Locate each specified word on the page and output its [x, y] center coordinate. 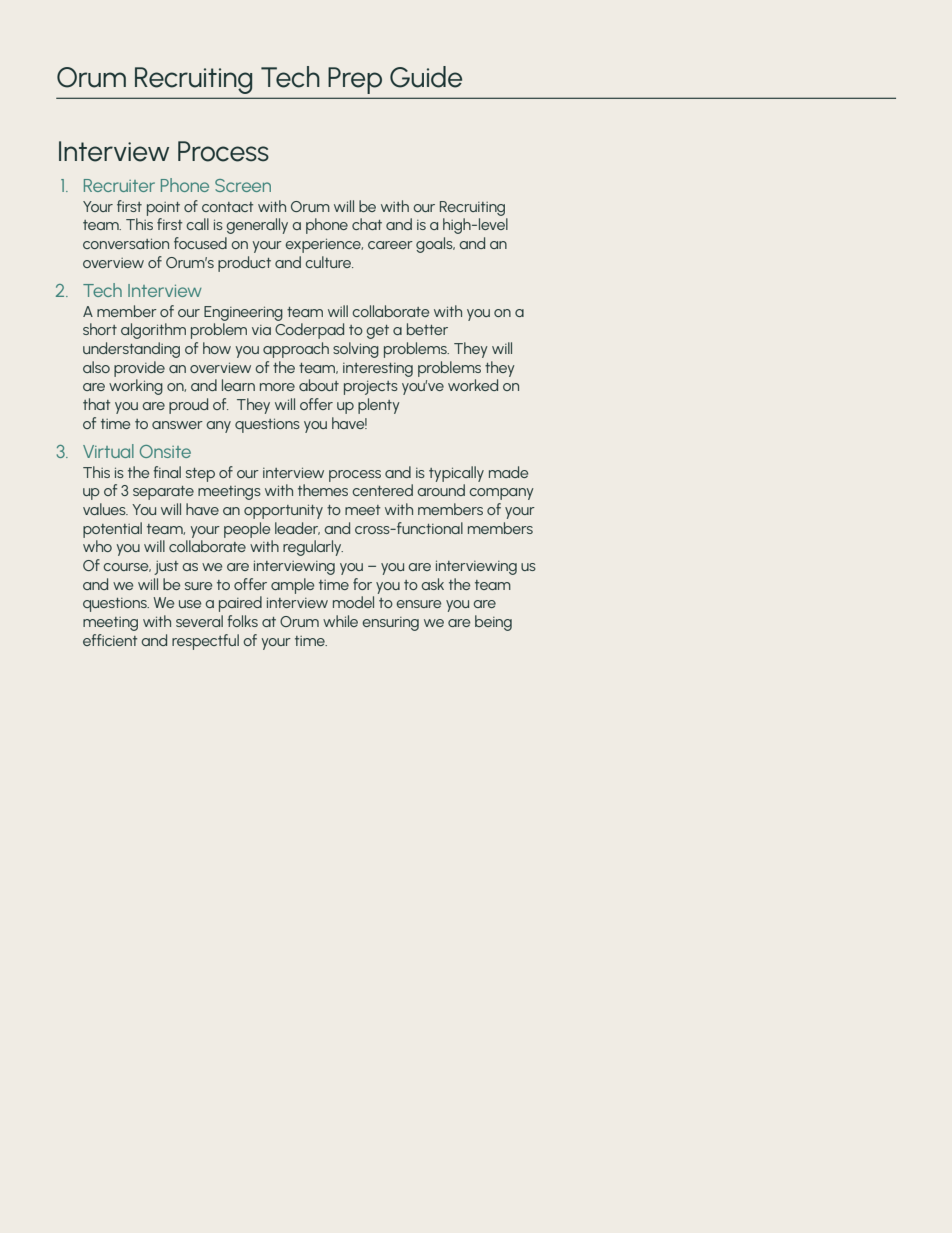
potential [112, 530]
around [441, 490]
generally [257, 226]
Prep [355, 80]
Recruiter [119, 185]
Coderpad [309, 331]
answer [177, 425]
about [319, 385]
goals [435, 245]
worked [473, 385]
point [163, 209]
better [427, 329]
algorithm [153, 331]
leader [297, 528]
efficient [110, 640]
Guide [426, 77]
